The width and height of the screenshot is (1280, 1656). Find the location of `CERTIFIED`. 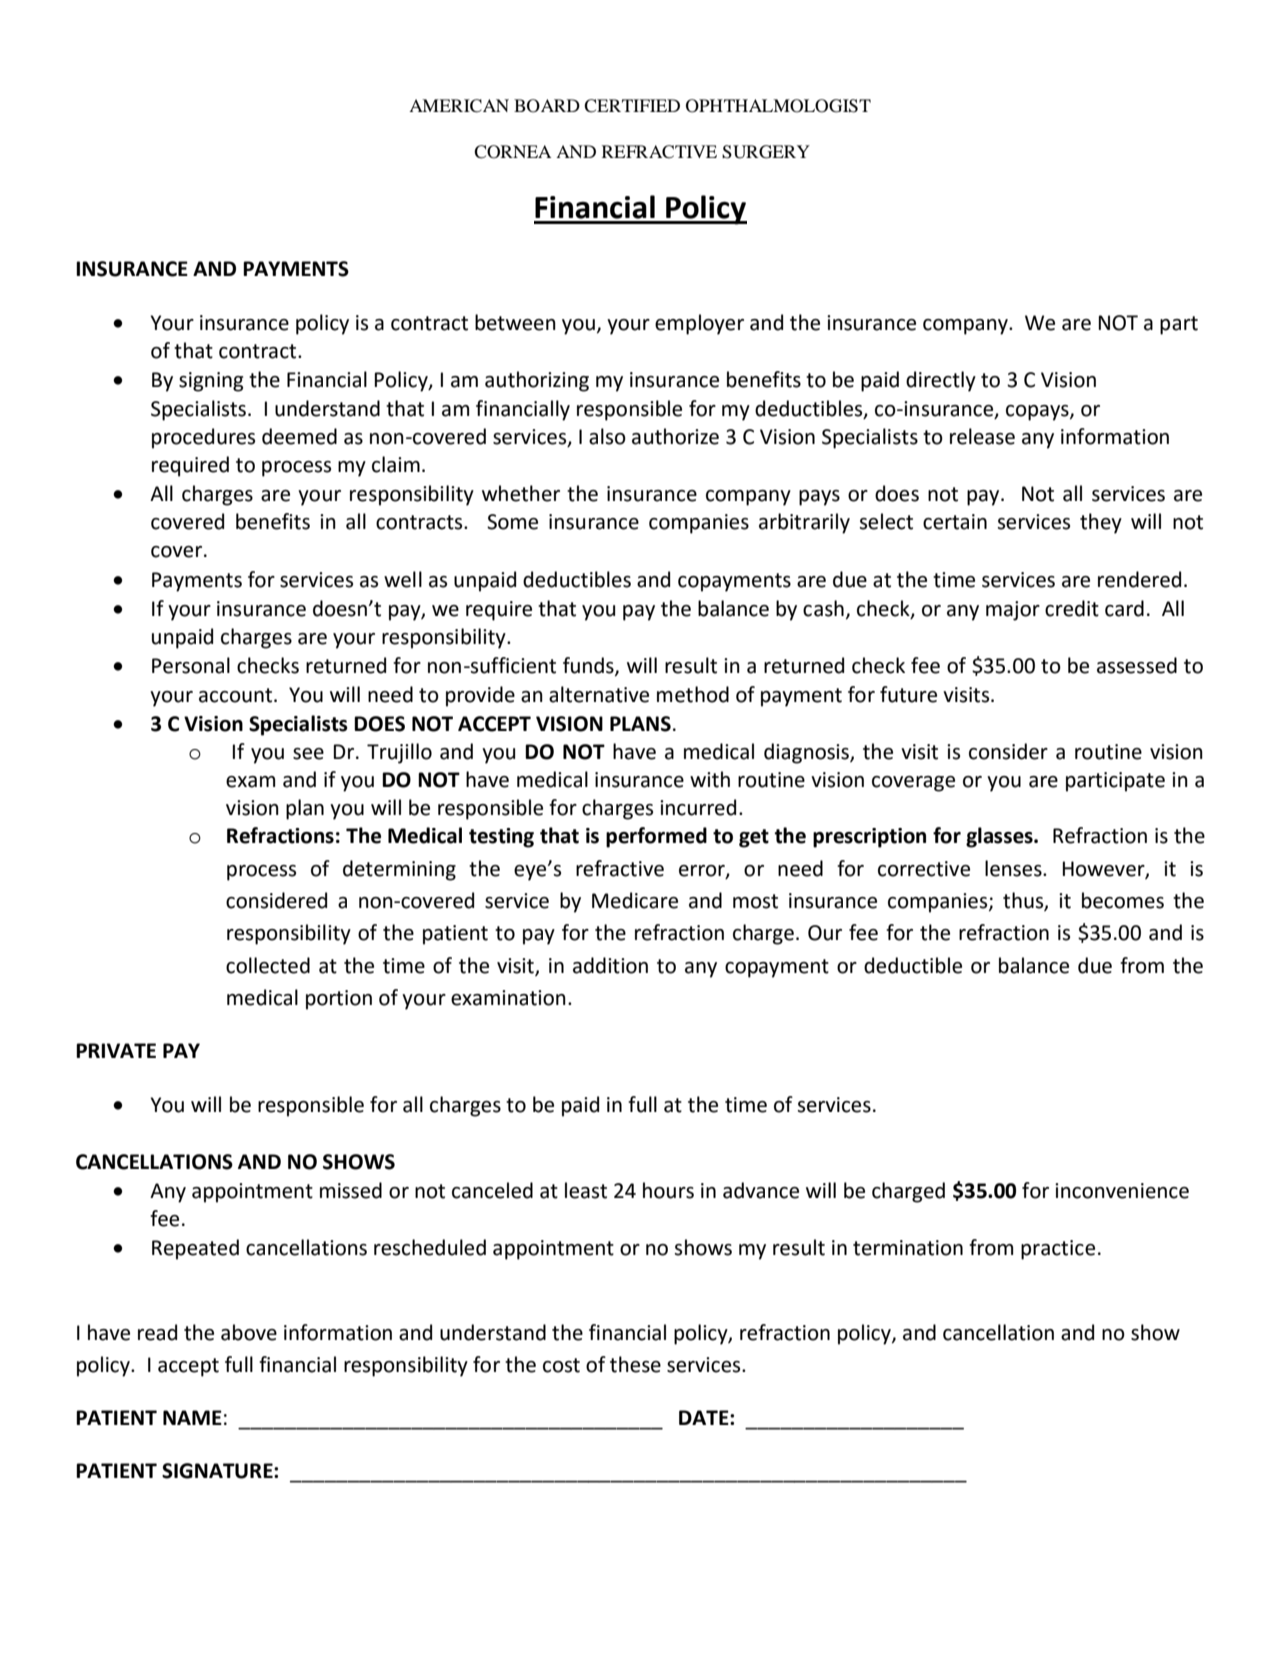

CERTIFIED is located at coordinates (632, 106).
